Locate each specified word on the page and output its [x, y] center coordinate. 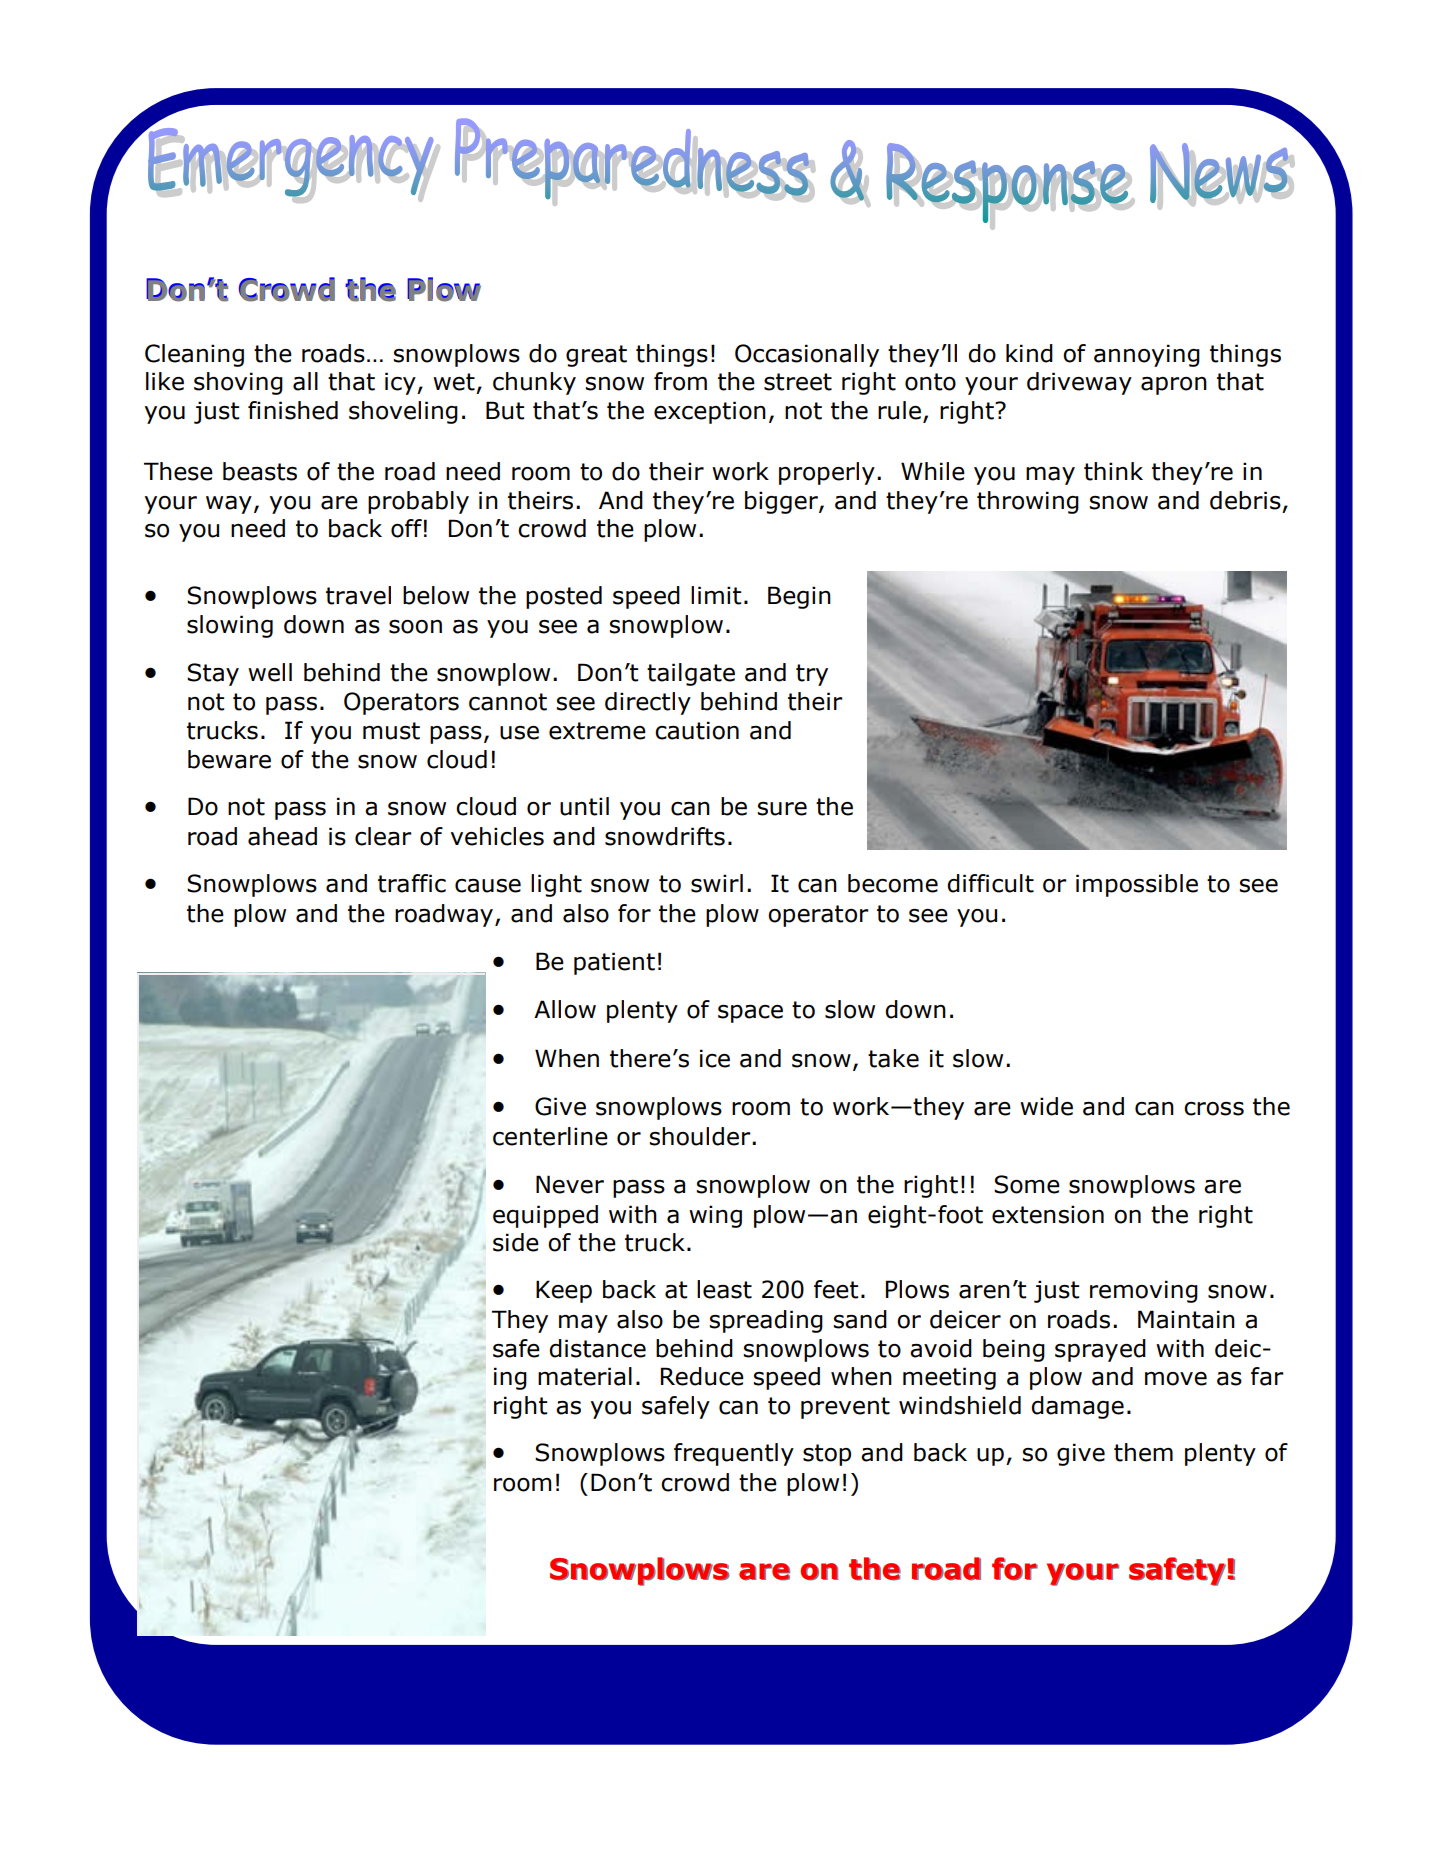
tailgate [691, 674]
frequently [734, 1454]
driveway [1079, 383]
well [270, 672]
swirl [717, 883]
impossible [1137, 885]
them [1143, 1452]
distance [597, 1348]
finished [293, 410]
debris [1245, 500]
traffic [412, 883]
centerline [550, 1136]
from [680, 381]
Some [1027, 1184]
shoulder [701, 1136]
